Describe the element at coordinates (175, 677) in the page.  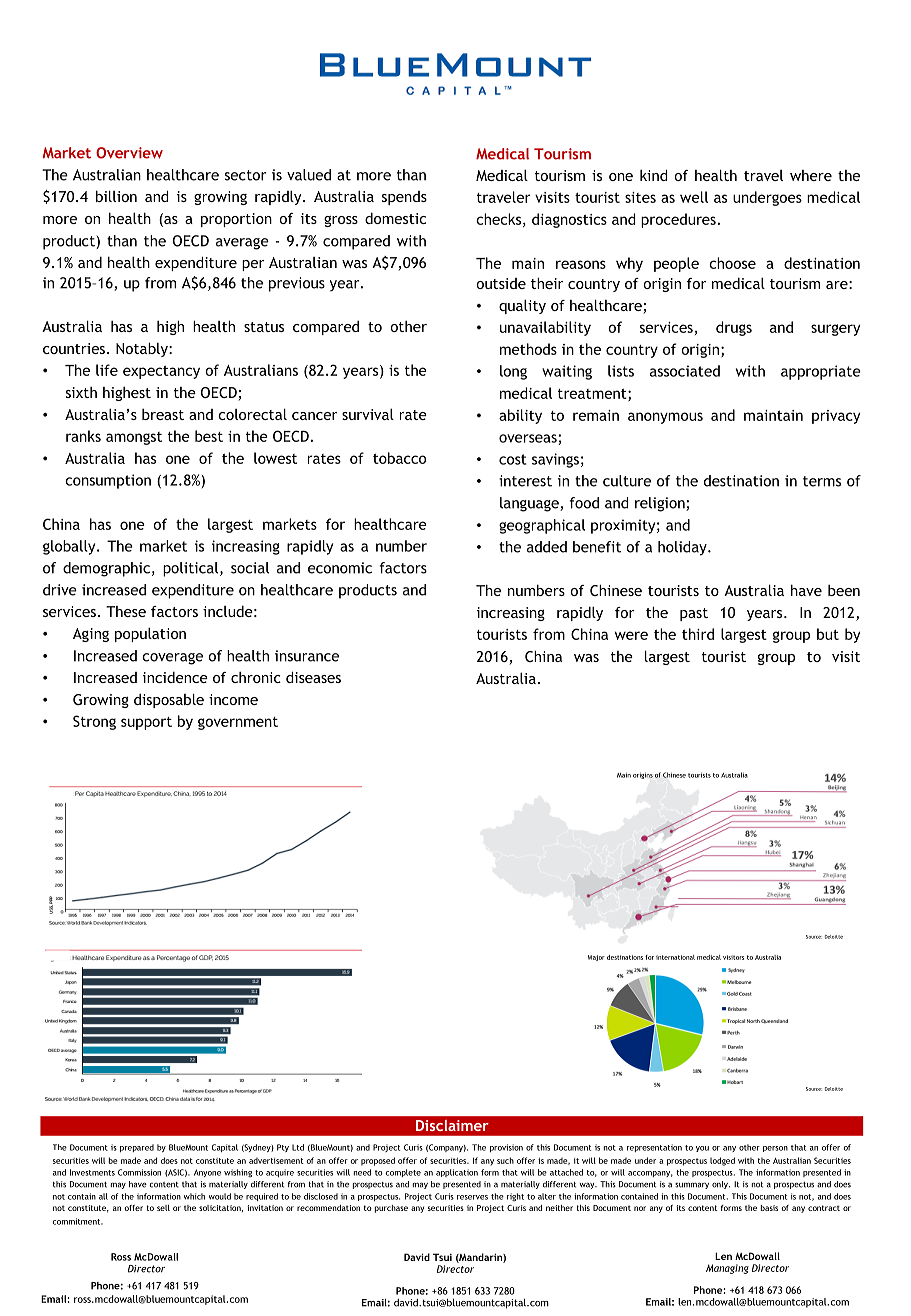
I see `incidence` at that location.
